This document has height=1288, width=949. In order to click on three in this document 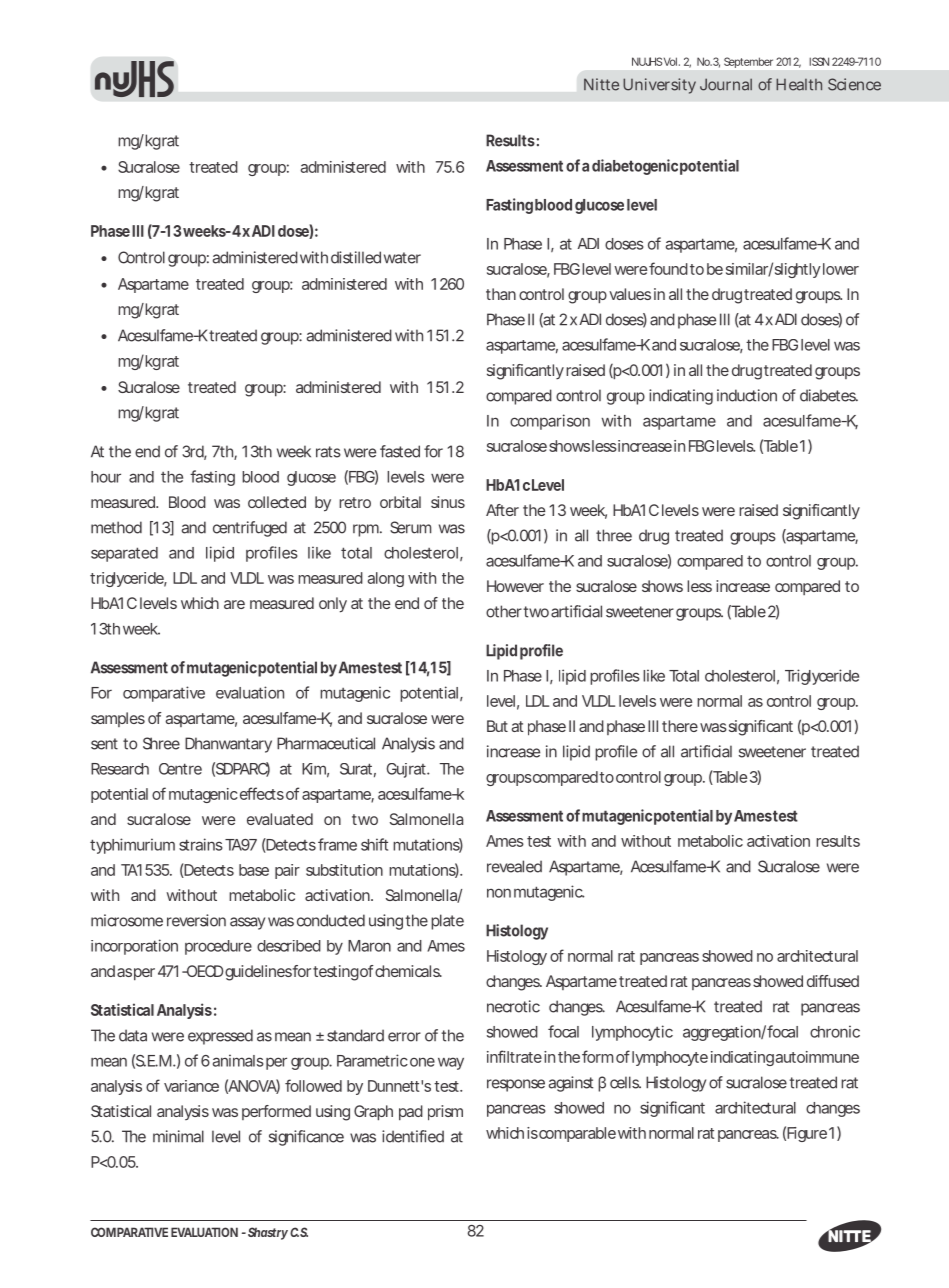, I will do `click(614, 535)`.
